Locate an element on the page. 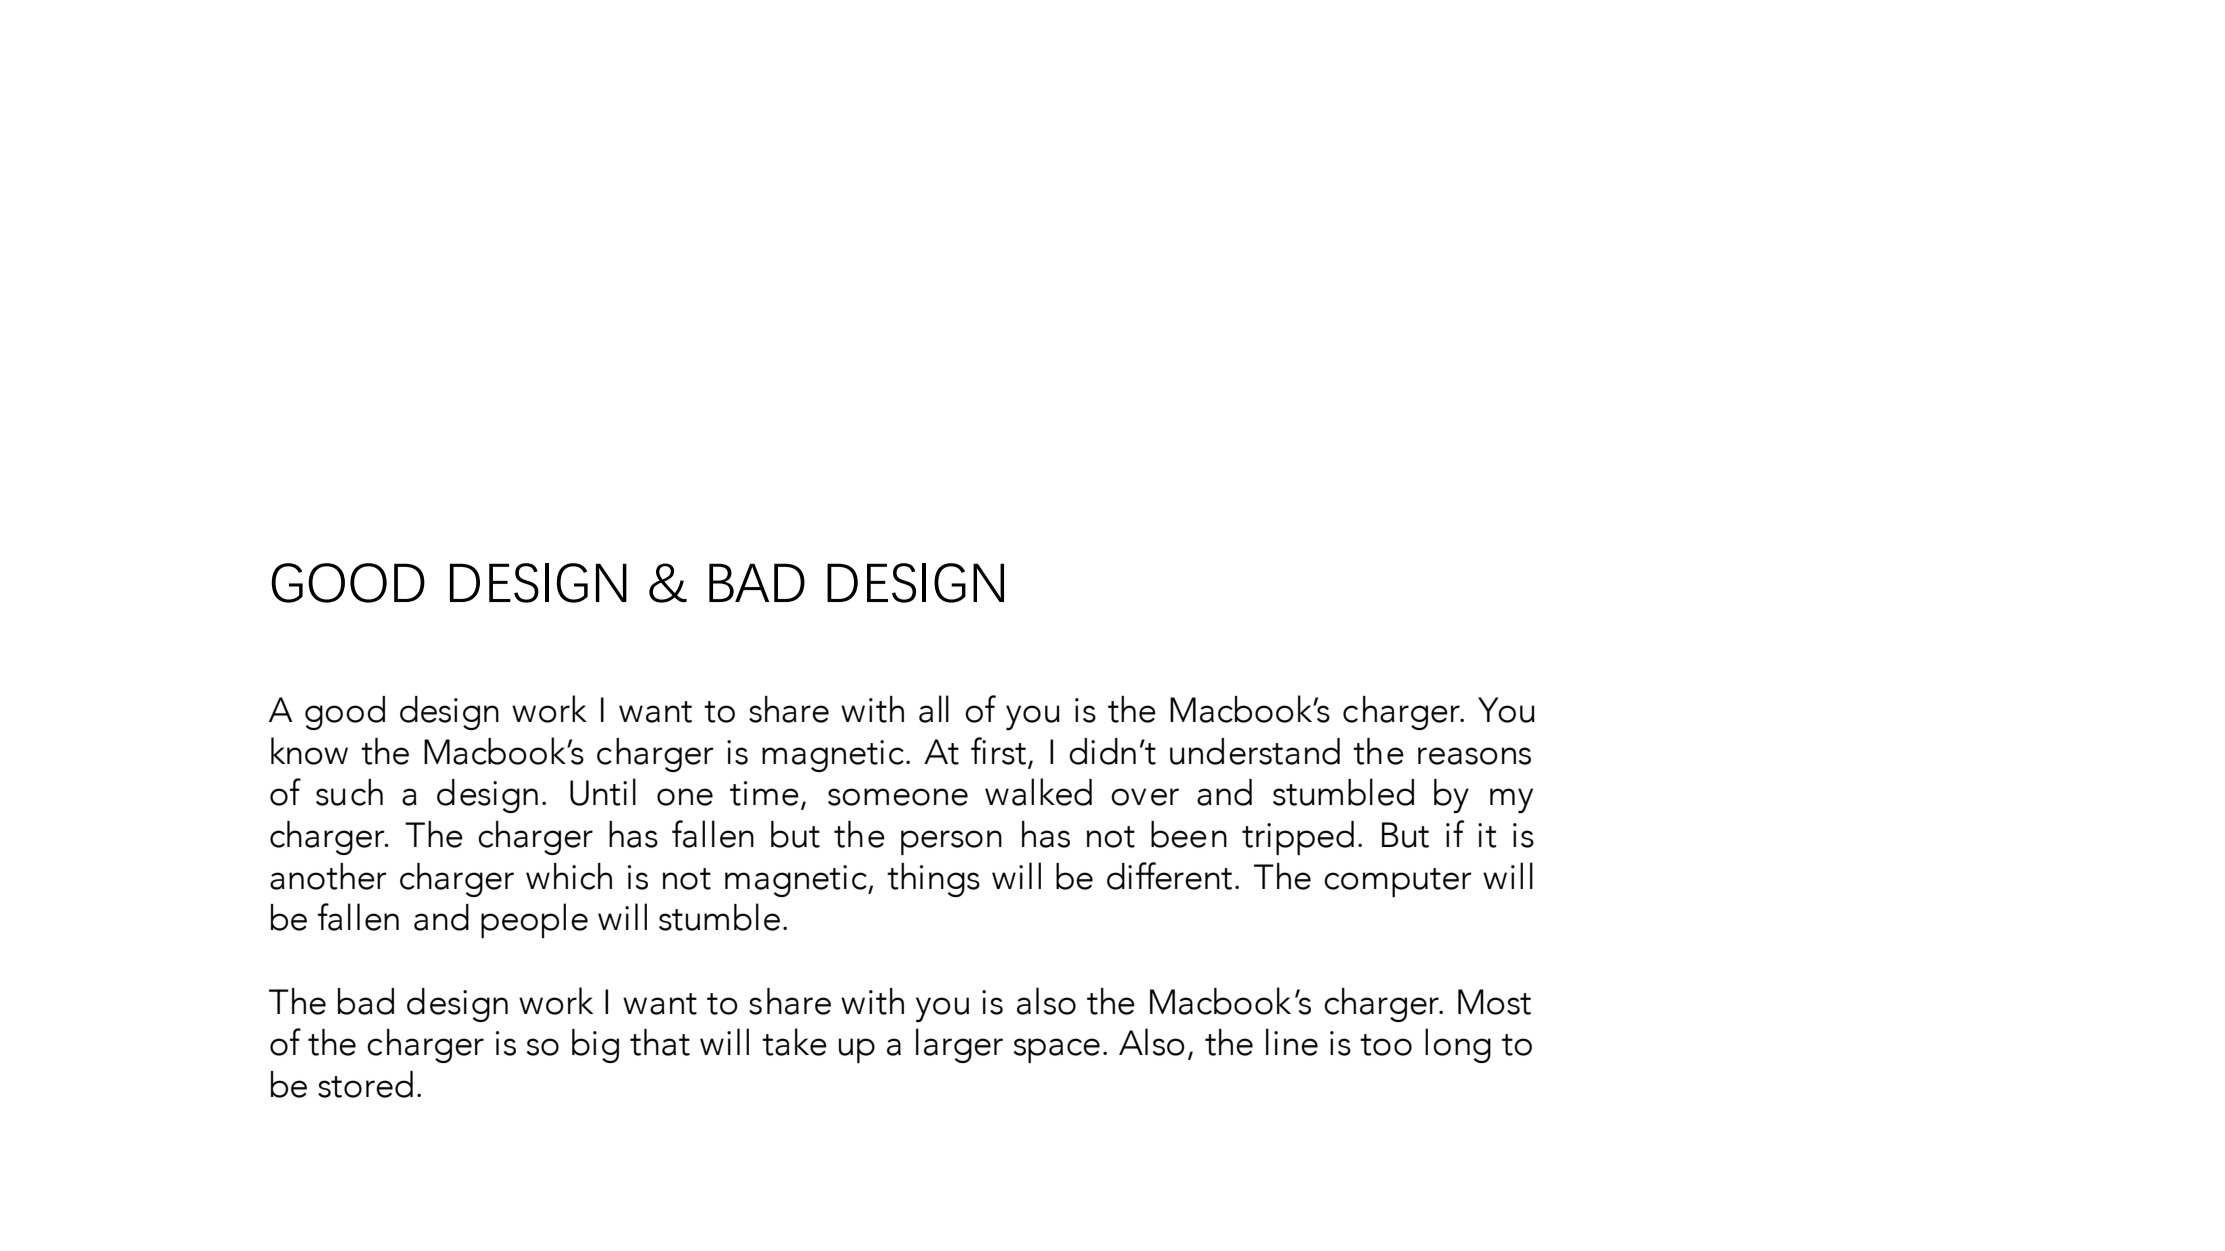 The image size is (2225, 1251). different is located at coordinates (1169, 876).
